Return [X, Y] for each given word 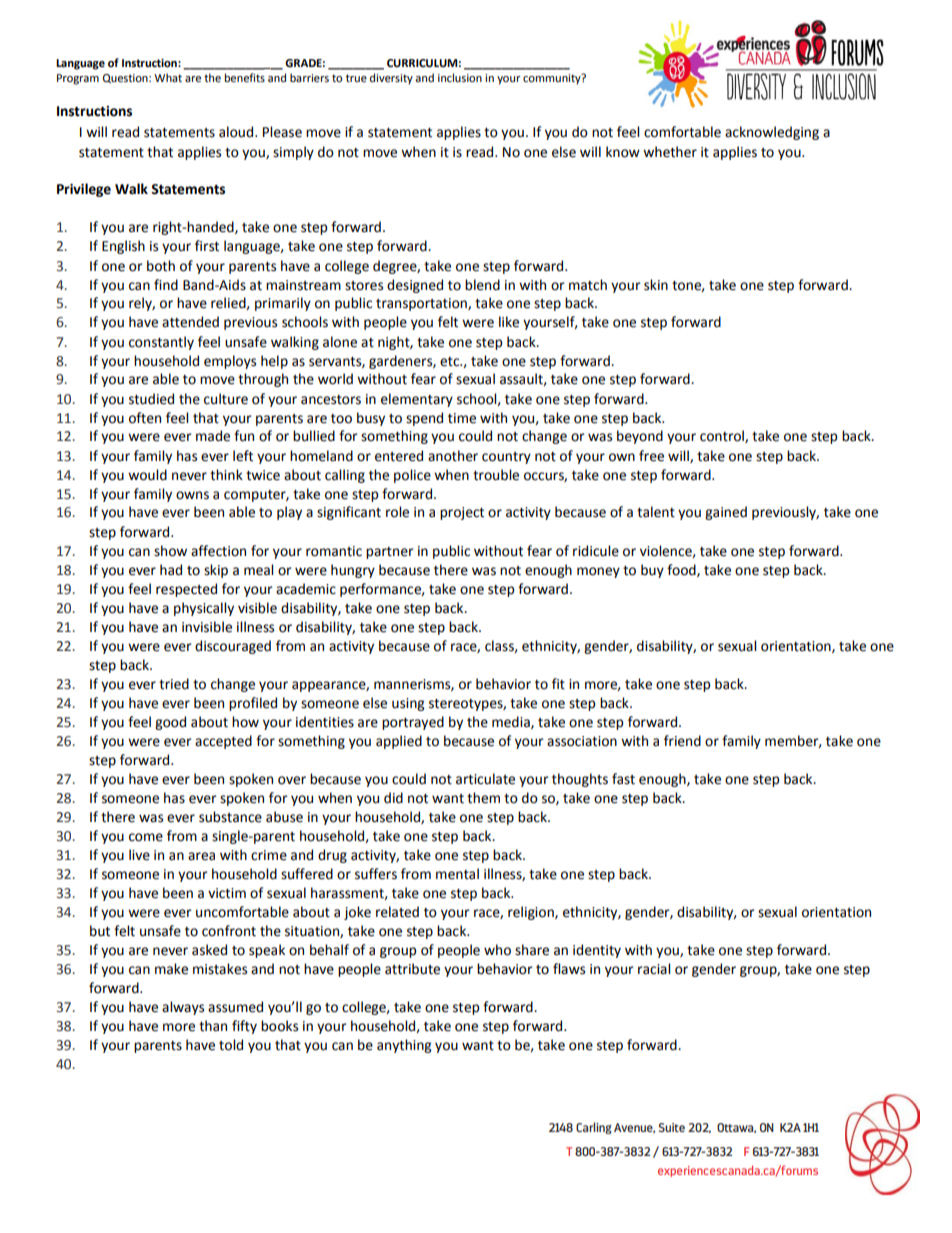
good [170, 723]
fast [623, 779]
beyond [640, 437]
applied [399, 742]
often [145, 418]
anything [404, 1046]
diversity [391, 79]
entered [399, 456]
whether [670, 152]
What [168, 77]
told [231, 1045]
